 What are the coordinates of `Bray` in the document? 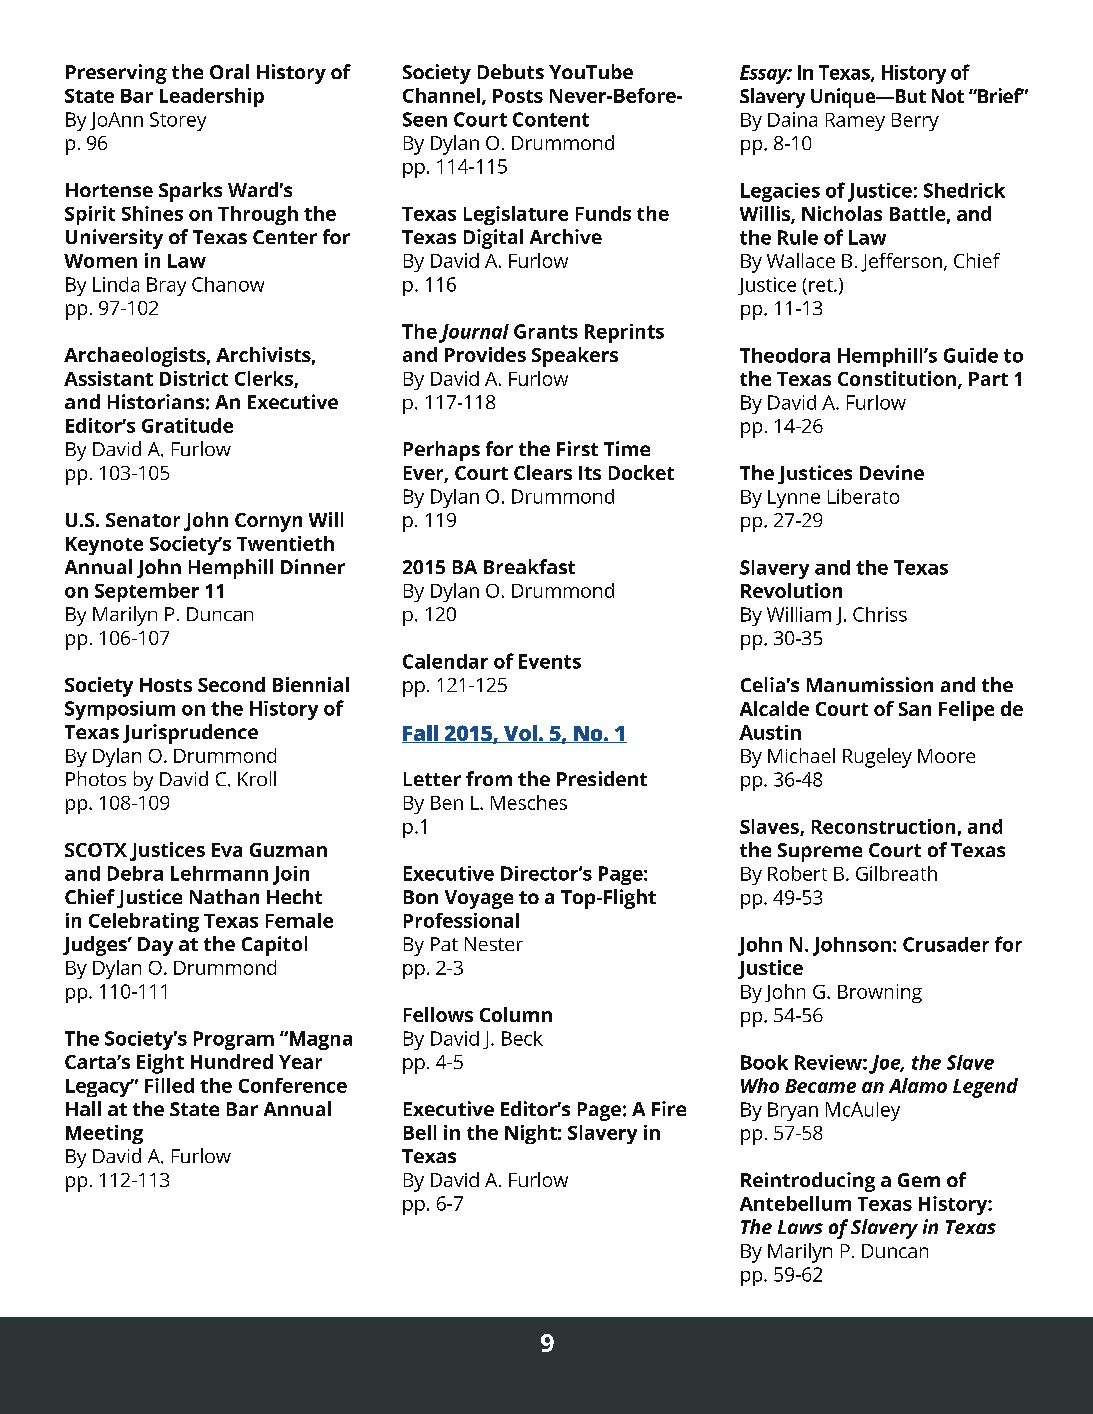 It's located at (166, 286).
